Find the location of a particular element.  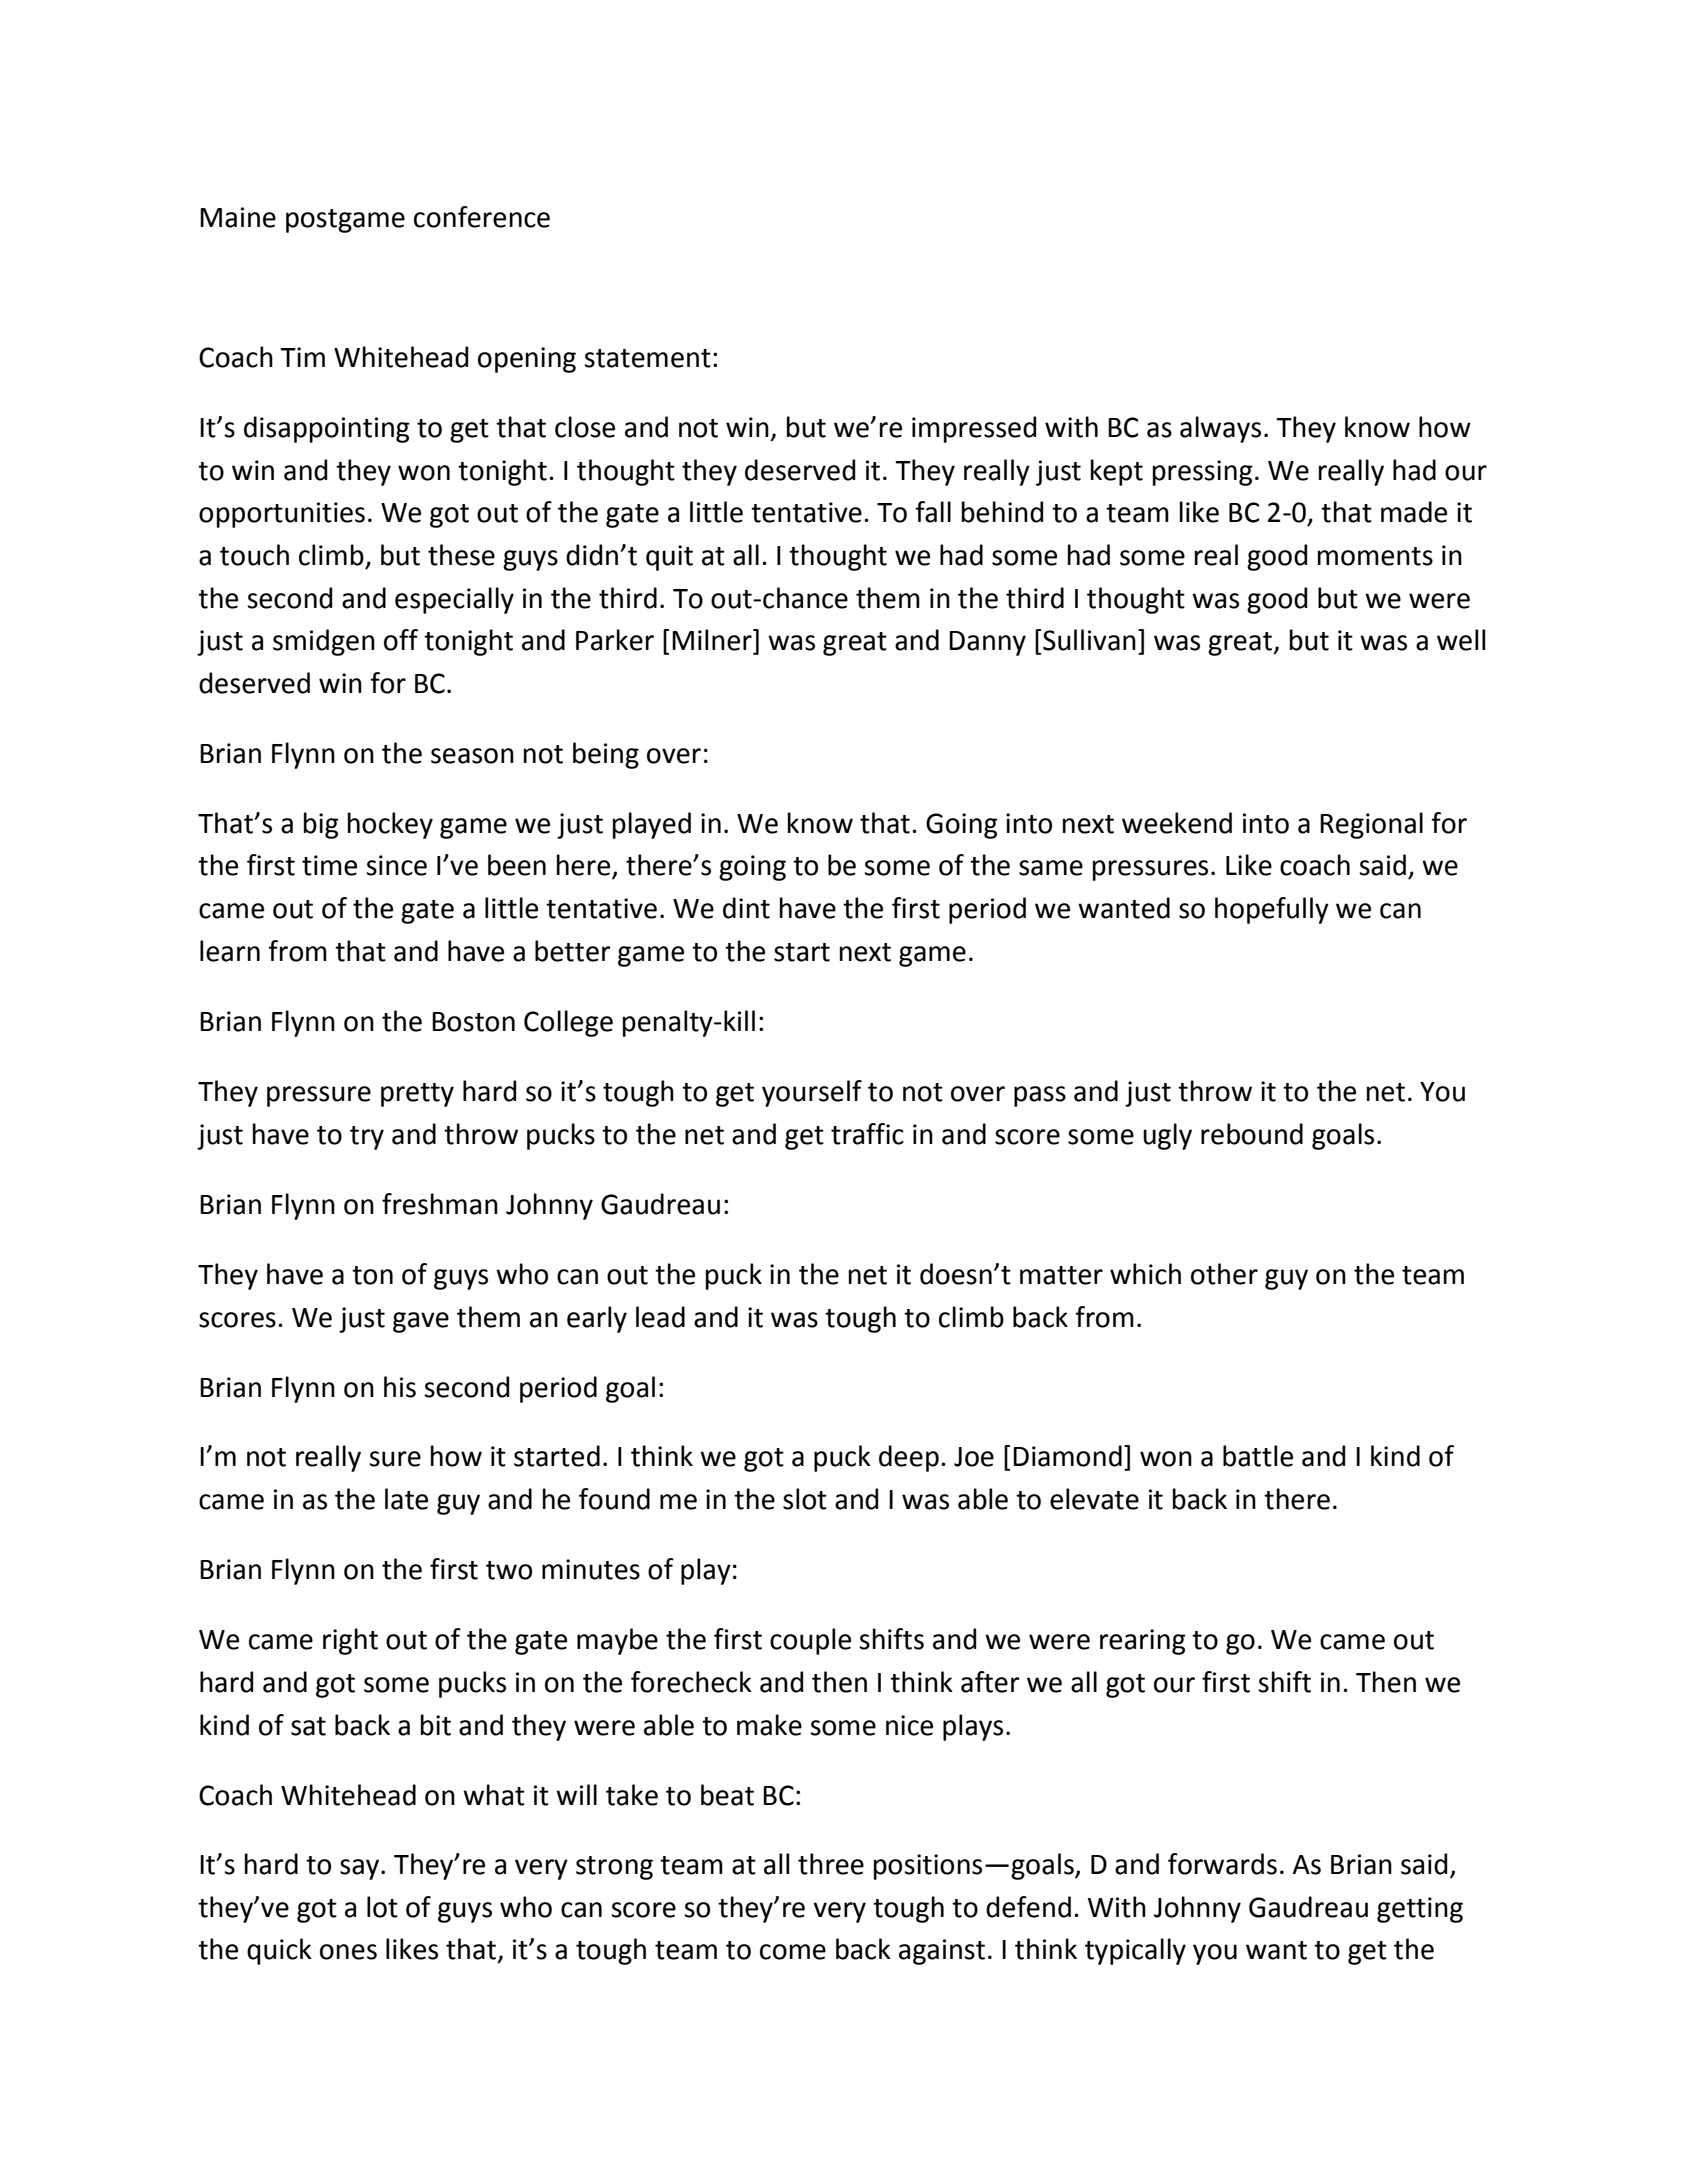

pretty is located at coordinates (417, 1095).
